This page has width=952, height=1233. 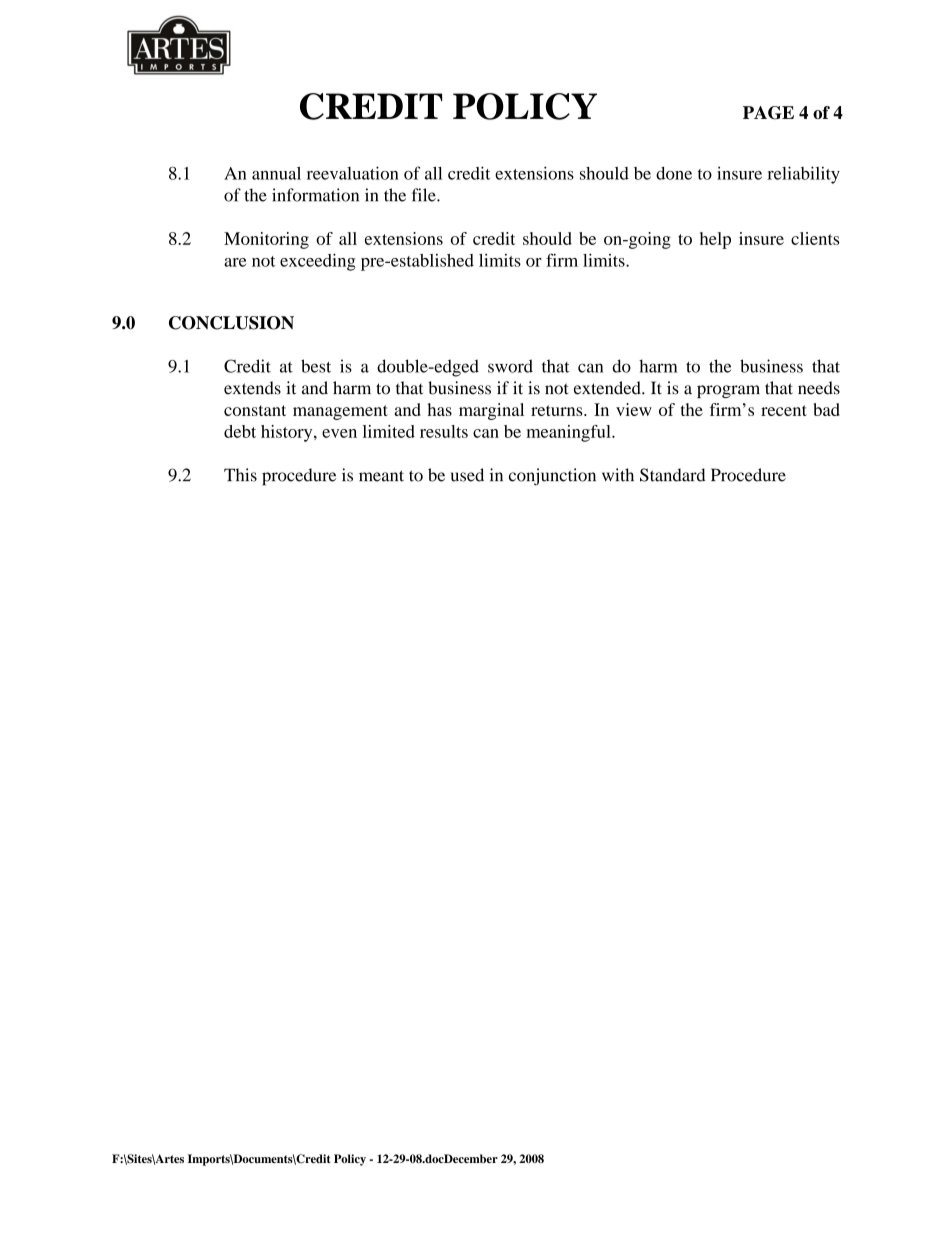 I want to click on sword, so click(x=510, y=366).
